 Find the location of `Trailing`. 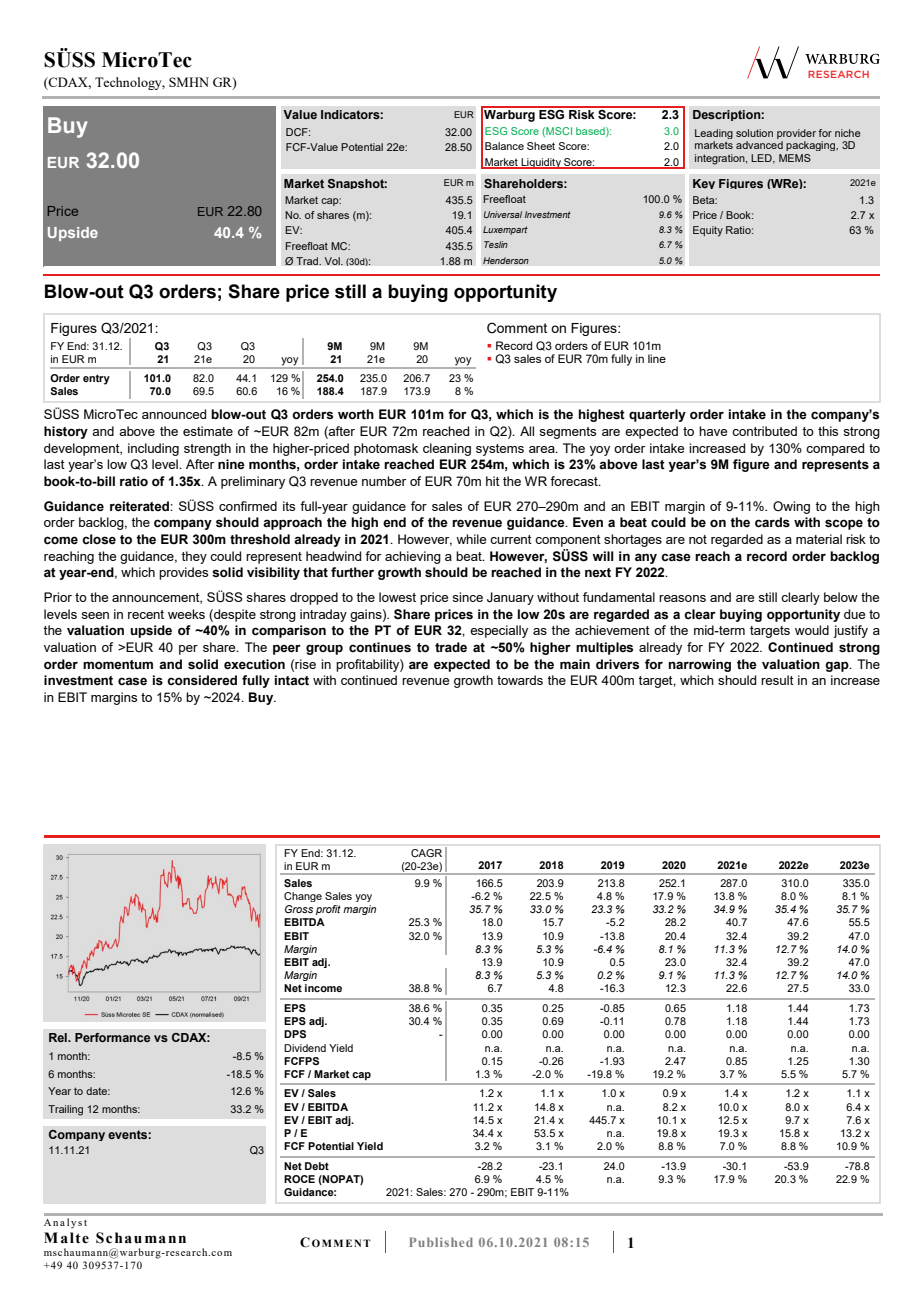

Trailing is located at coordinates (65, 1110).
